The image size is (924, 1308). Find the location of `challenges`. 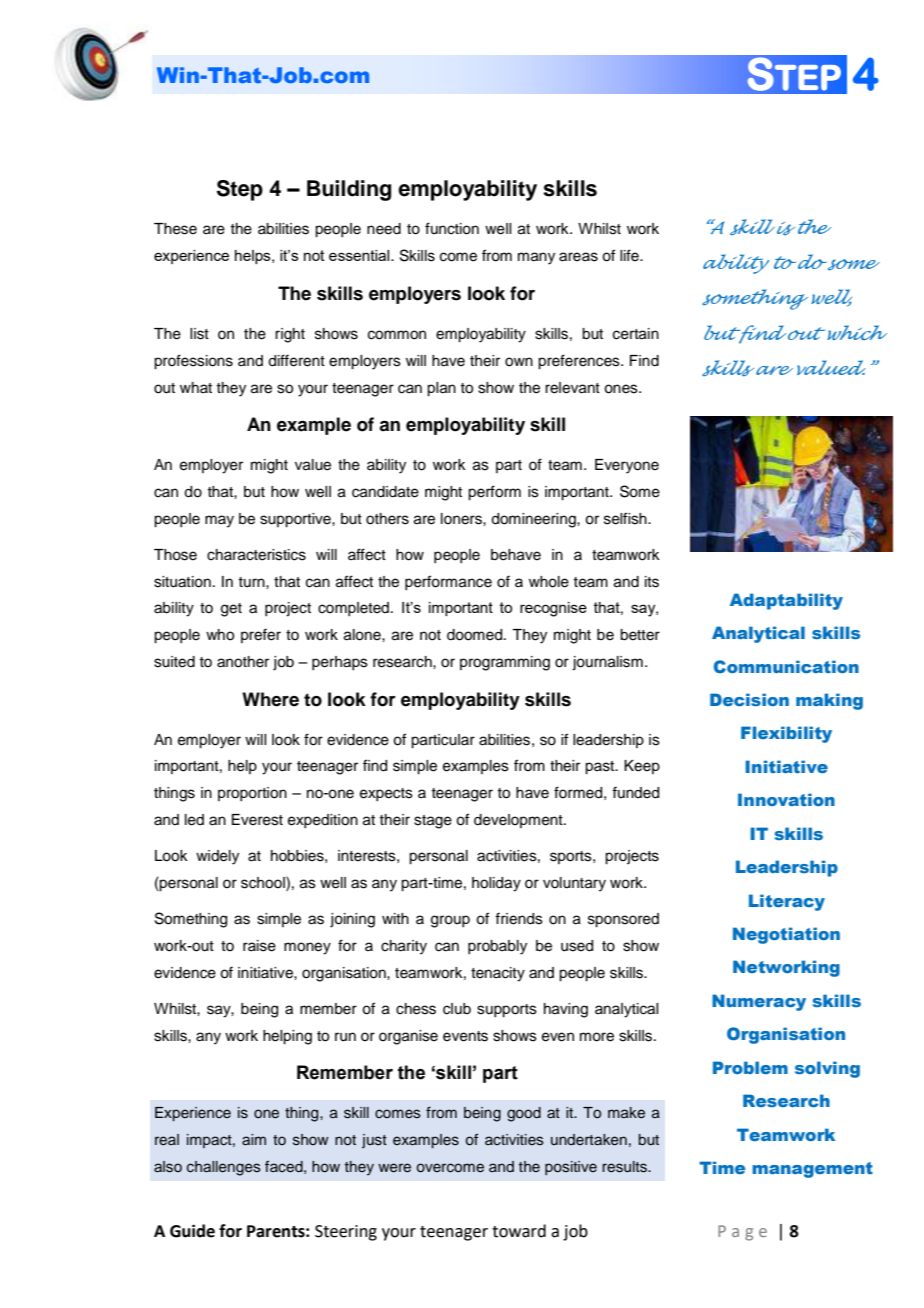

challenges is located at coordinates (224, 1168).
